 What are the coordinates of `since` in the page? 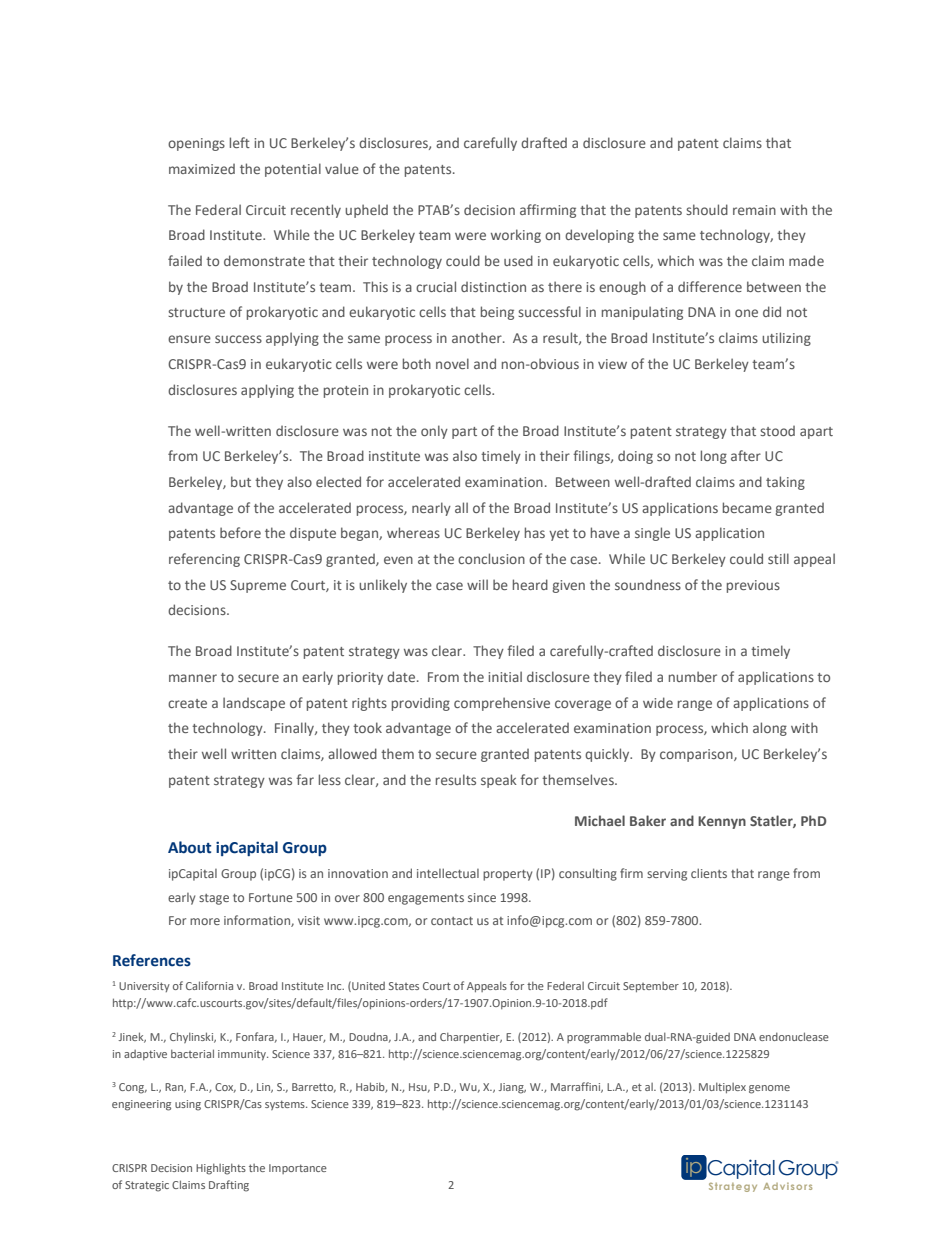 It's located at (482, 897).
